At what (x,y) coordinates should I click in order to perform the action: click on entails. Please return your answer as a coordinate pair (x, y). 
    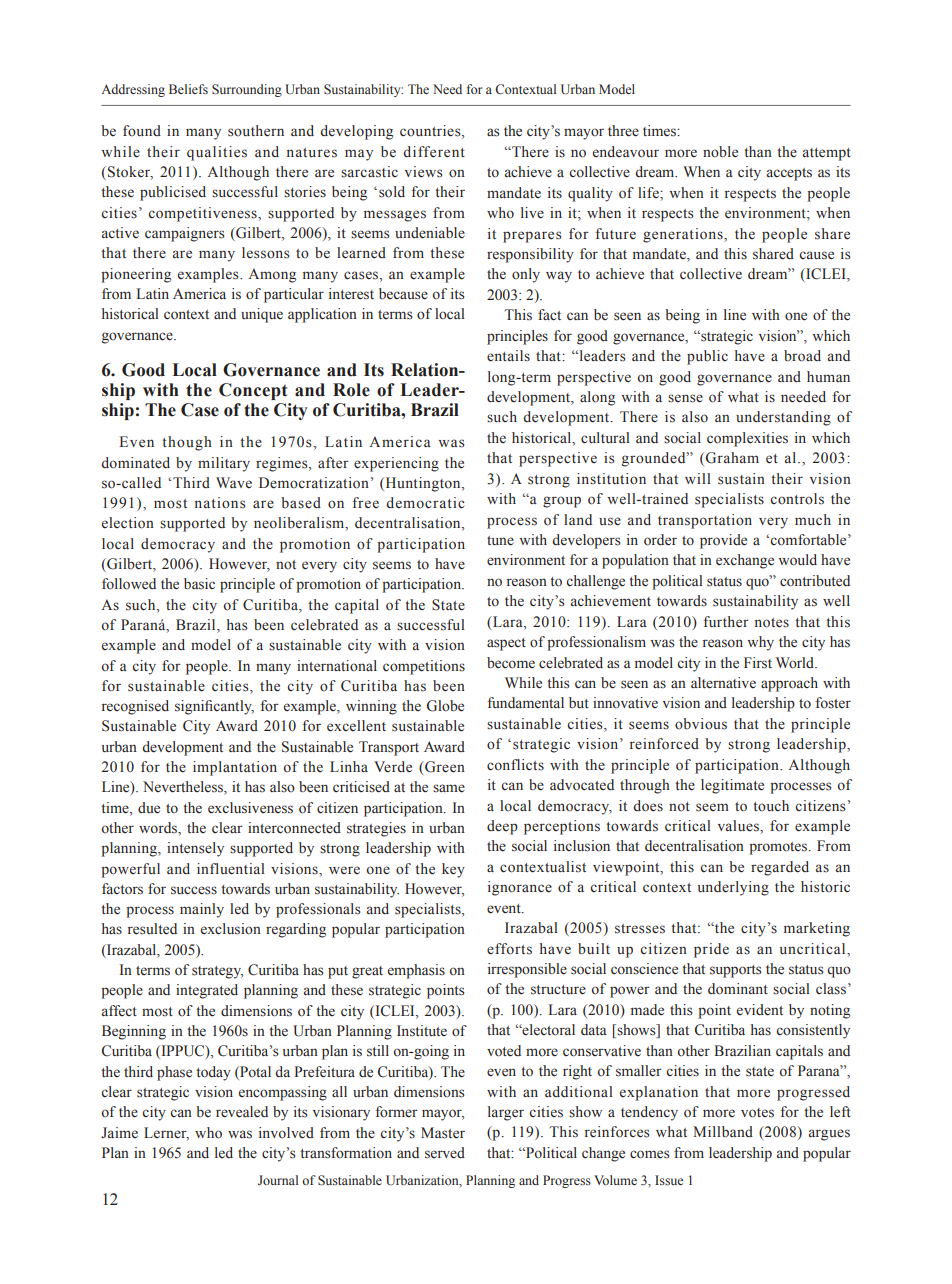
    Looking at the image, I should click on (508, 356).
